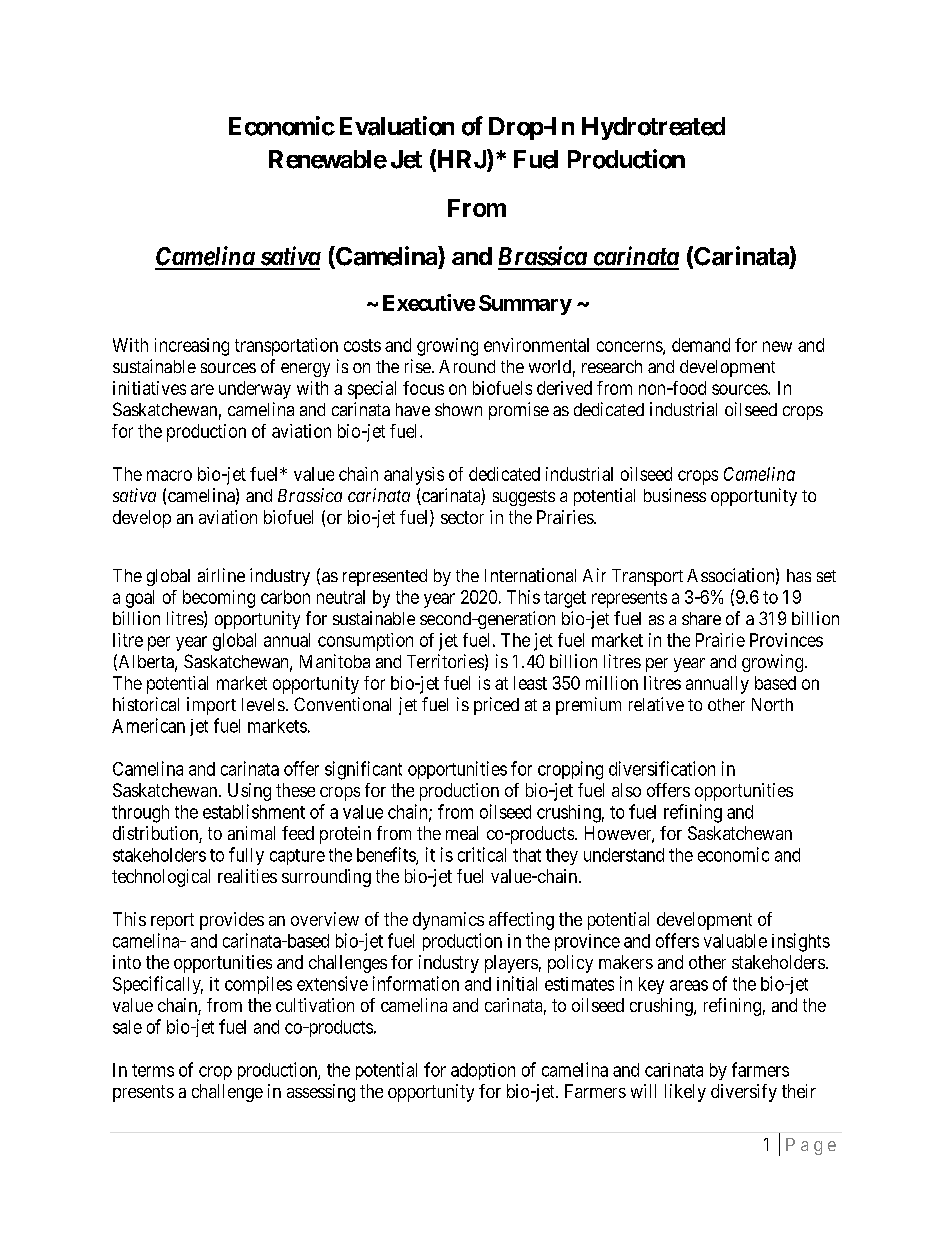 The image size is (952, 1233). What do you see at coordinates (153, 1070) in the screenshot?
I see `terms` at bounding box center [153, 1070].
